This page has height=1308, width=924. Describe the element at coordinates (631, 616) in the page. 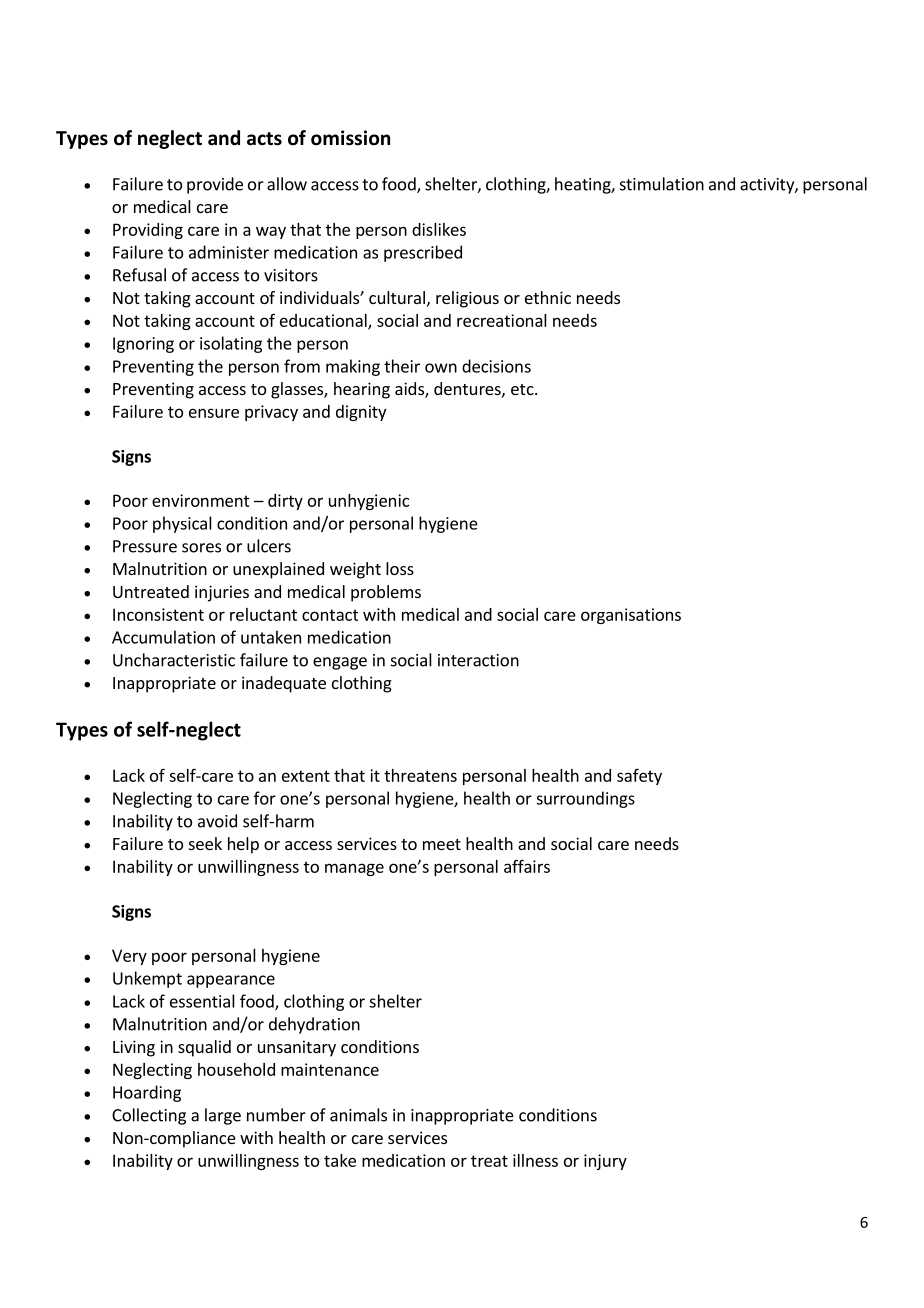

I see `organisations` at that location.
